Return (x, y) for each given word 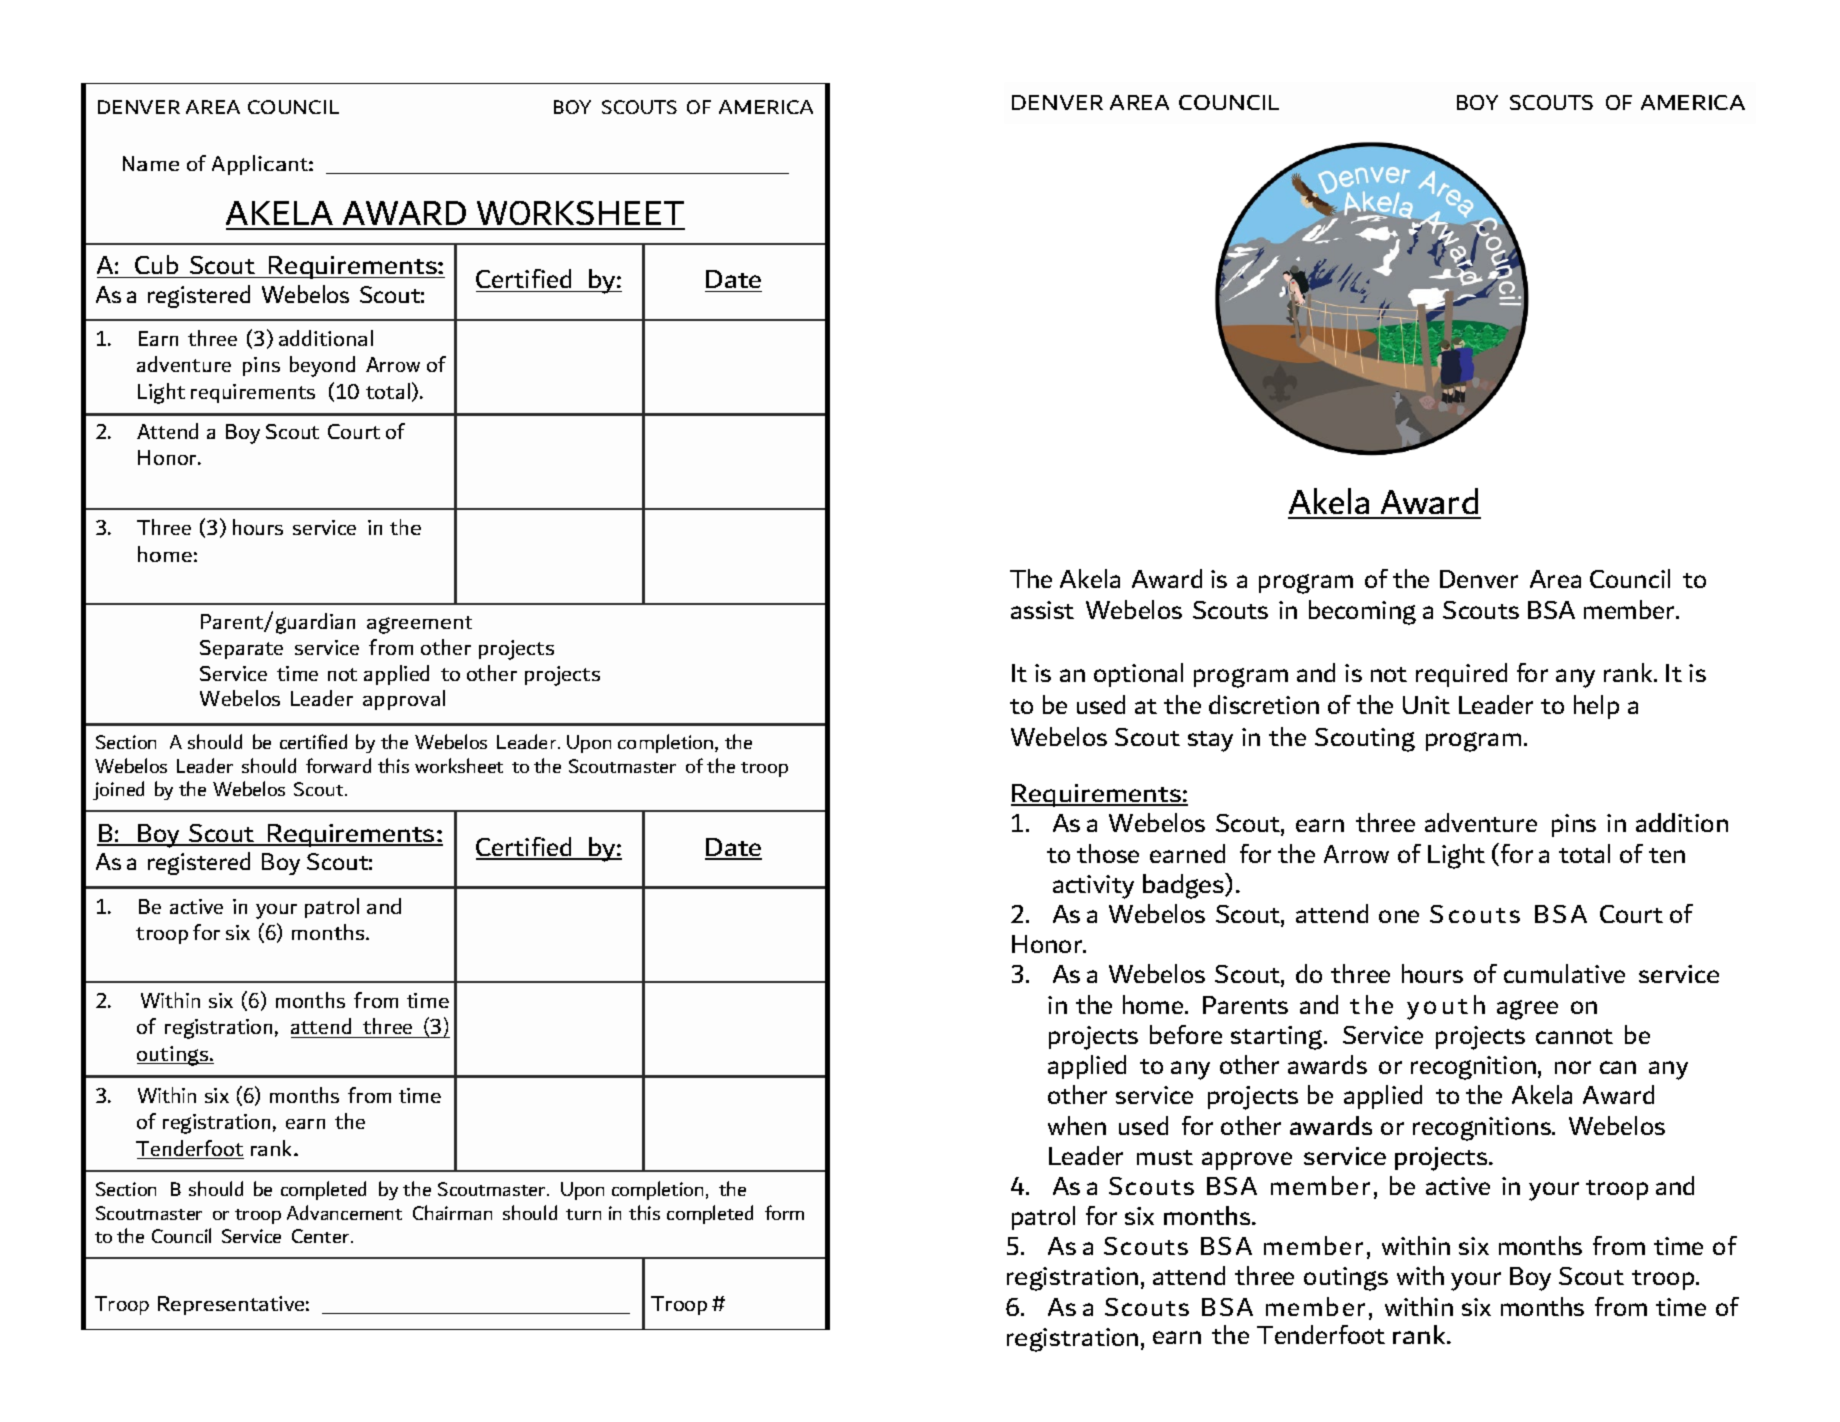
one (1399, 916)
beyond (322, 366)
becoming (1362, 612)
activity (1093, 887)
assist (1042, 610)
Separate (241, 649)
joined (118, 790)
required (1461, 675)
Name (151, 163)
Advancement (344, 1212)
